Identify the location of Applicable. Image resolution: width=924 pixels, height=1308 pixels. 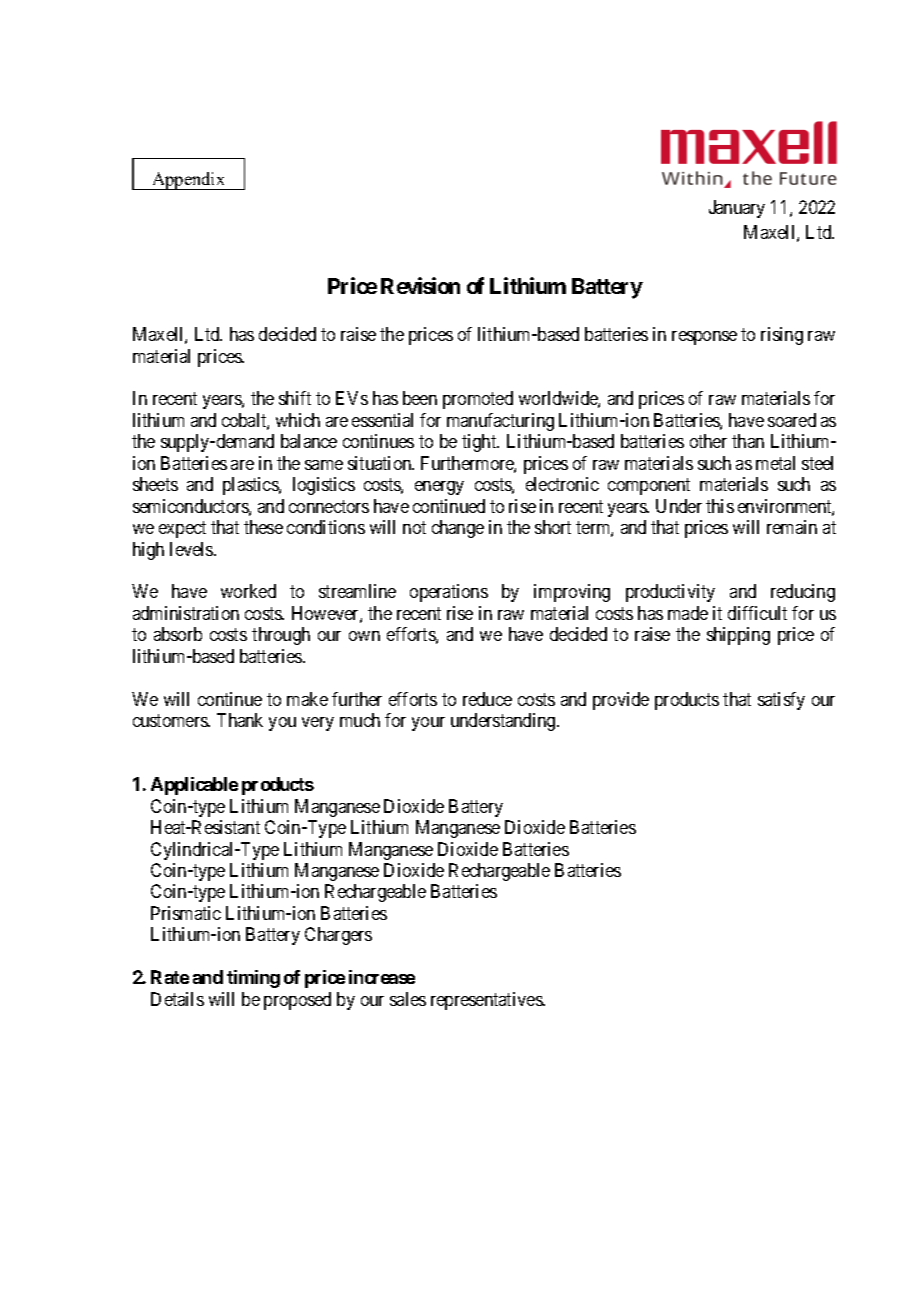
(194, 786).
